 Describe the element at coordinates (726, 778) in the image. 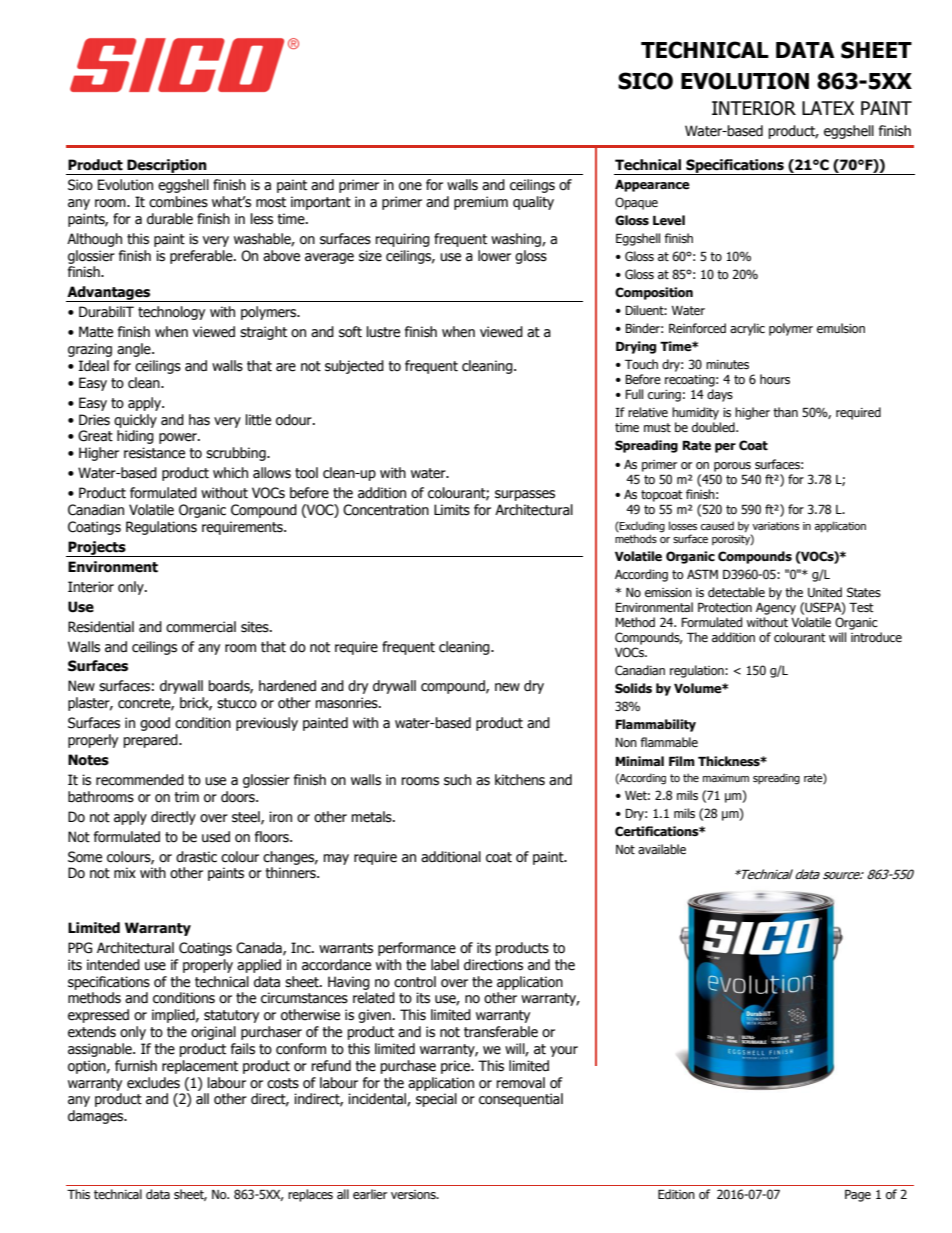

I see `maximum` at that location.
